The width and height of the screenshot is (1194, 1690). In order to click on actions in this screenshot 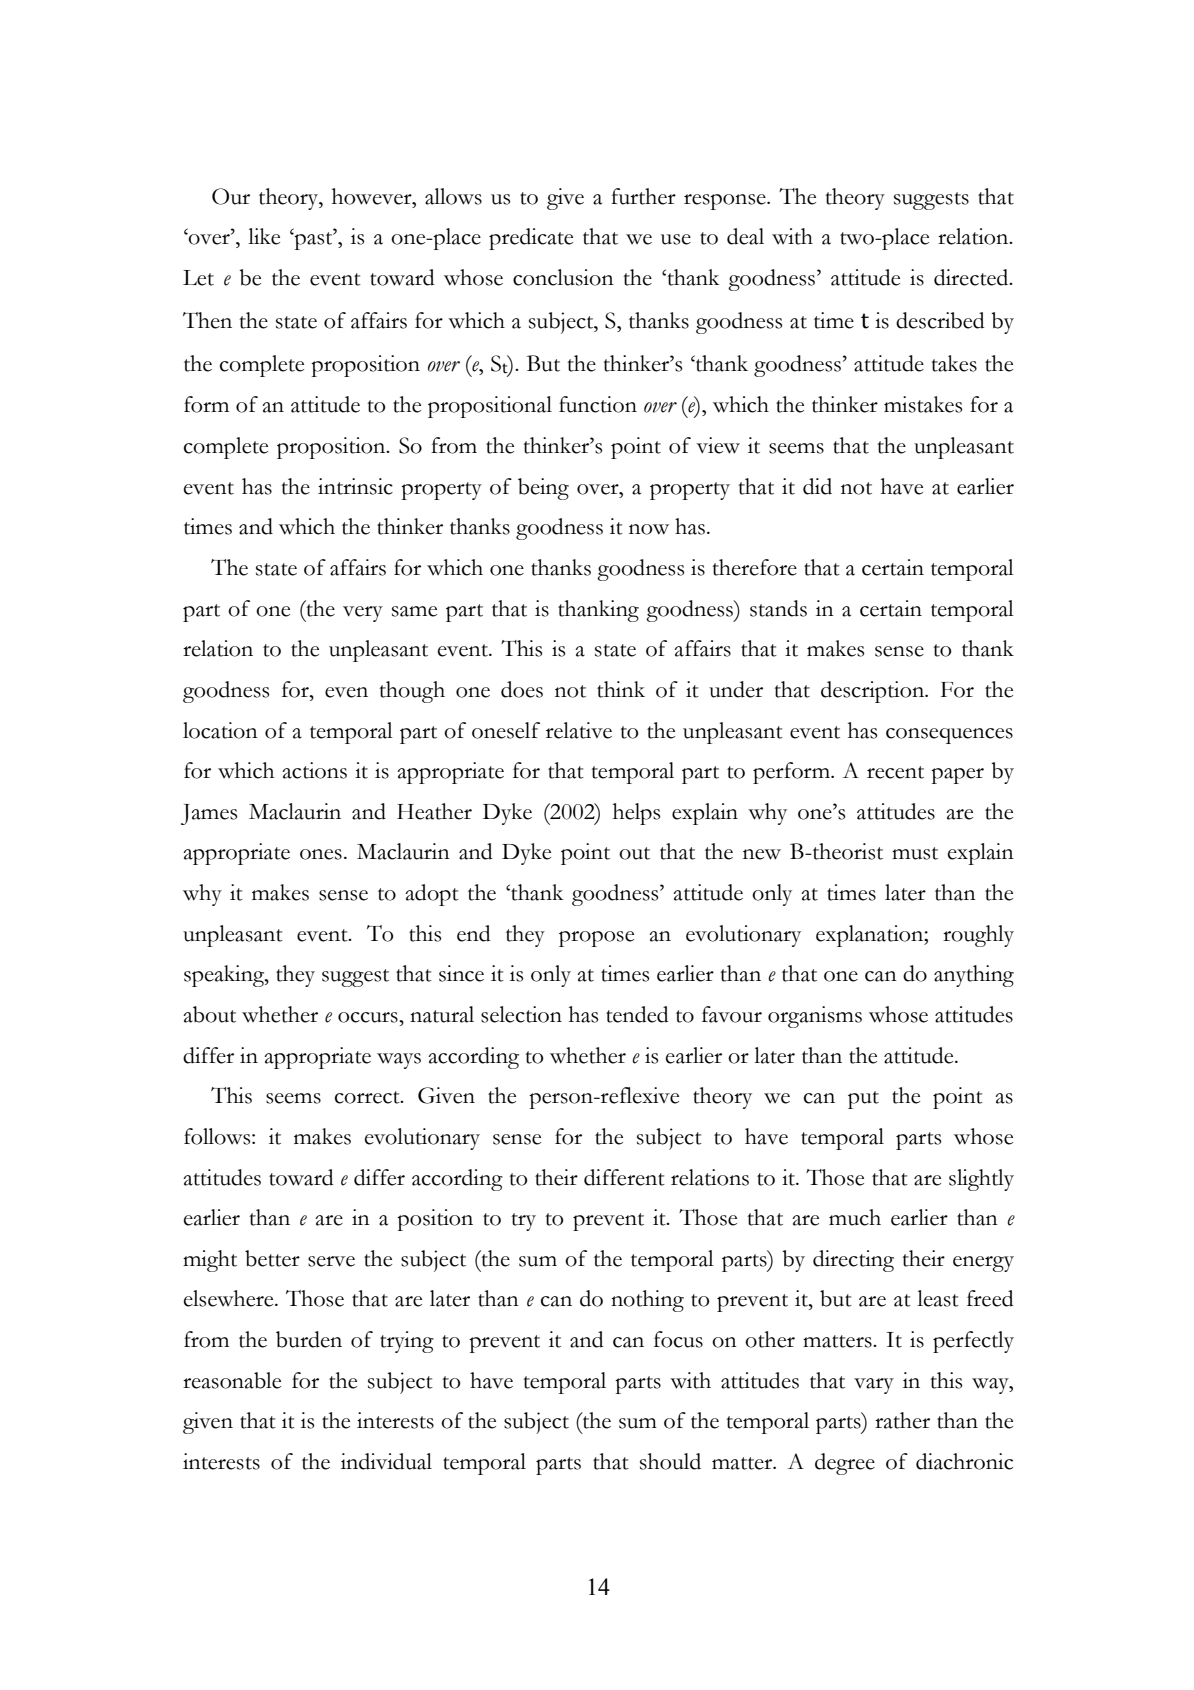, I will do `click(314, 770)`.
